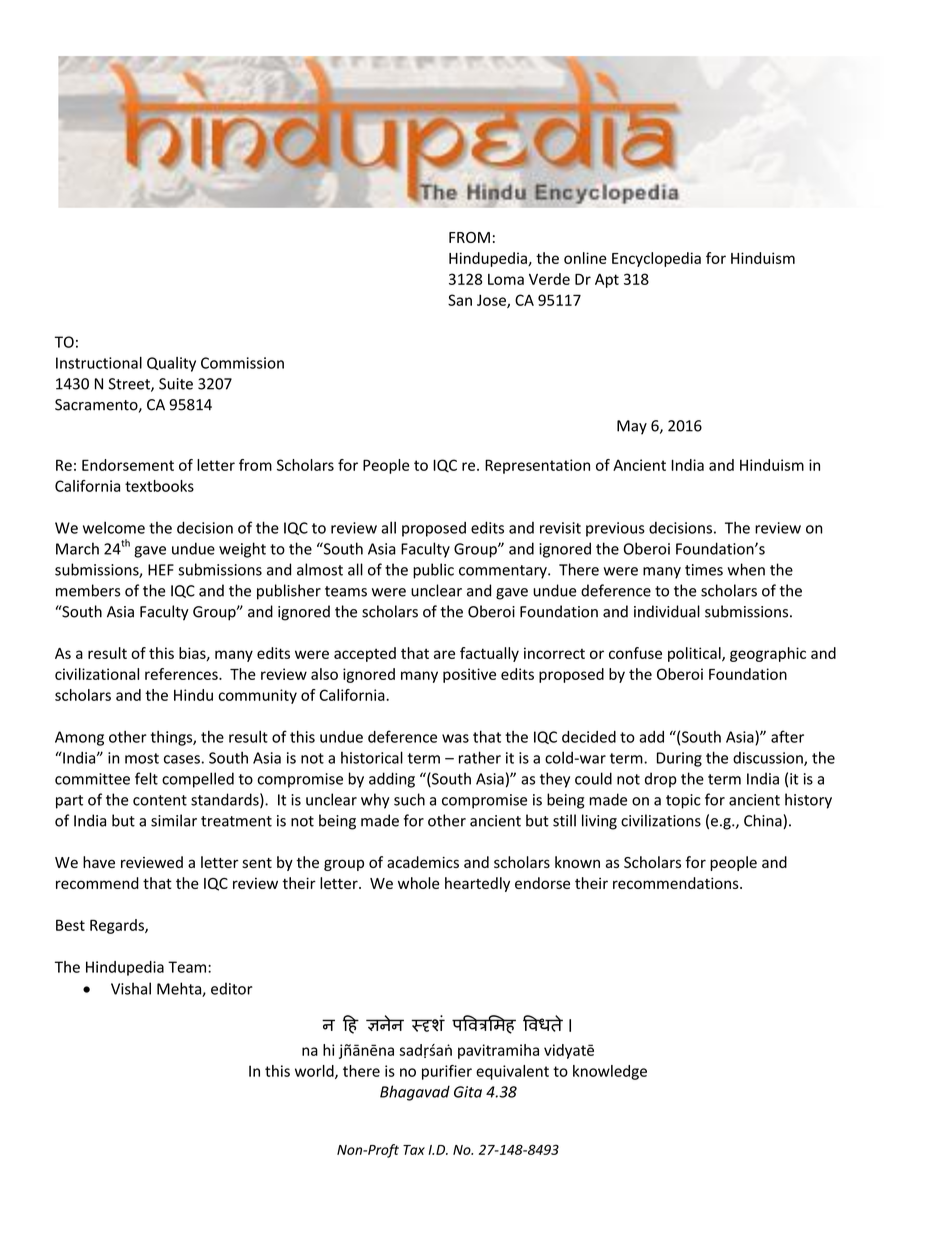  Describe the element at coordinates (414, 1150) in the document. I see `Tax` at that location.
